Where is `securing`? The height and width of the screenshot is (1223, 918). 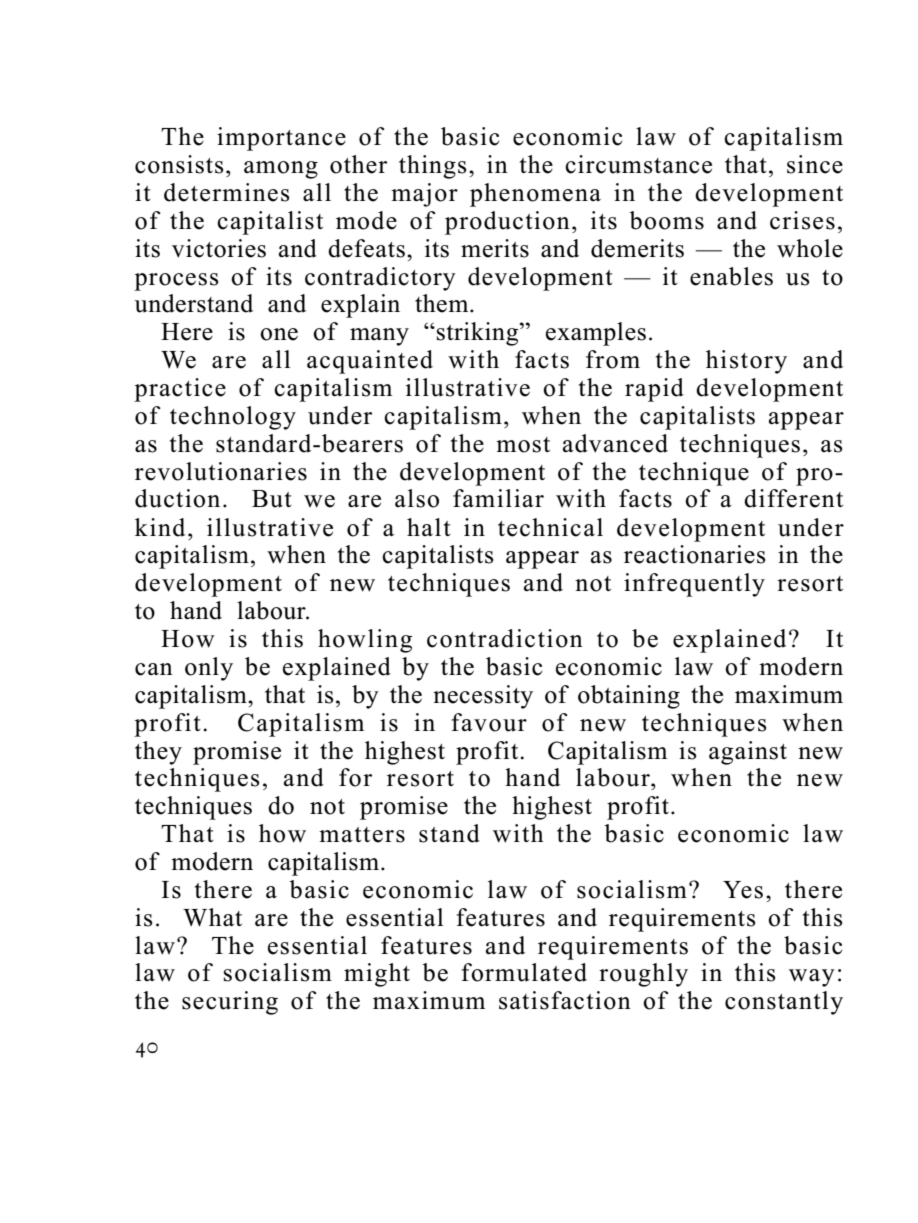
securing is located at coordinates (230, 1003).
